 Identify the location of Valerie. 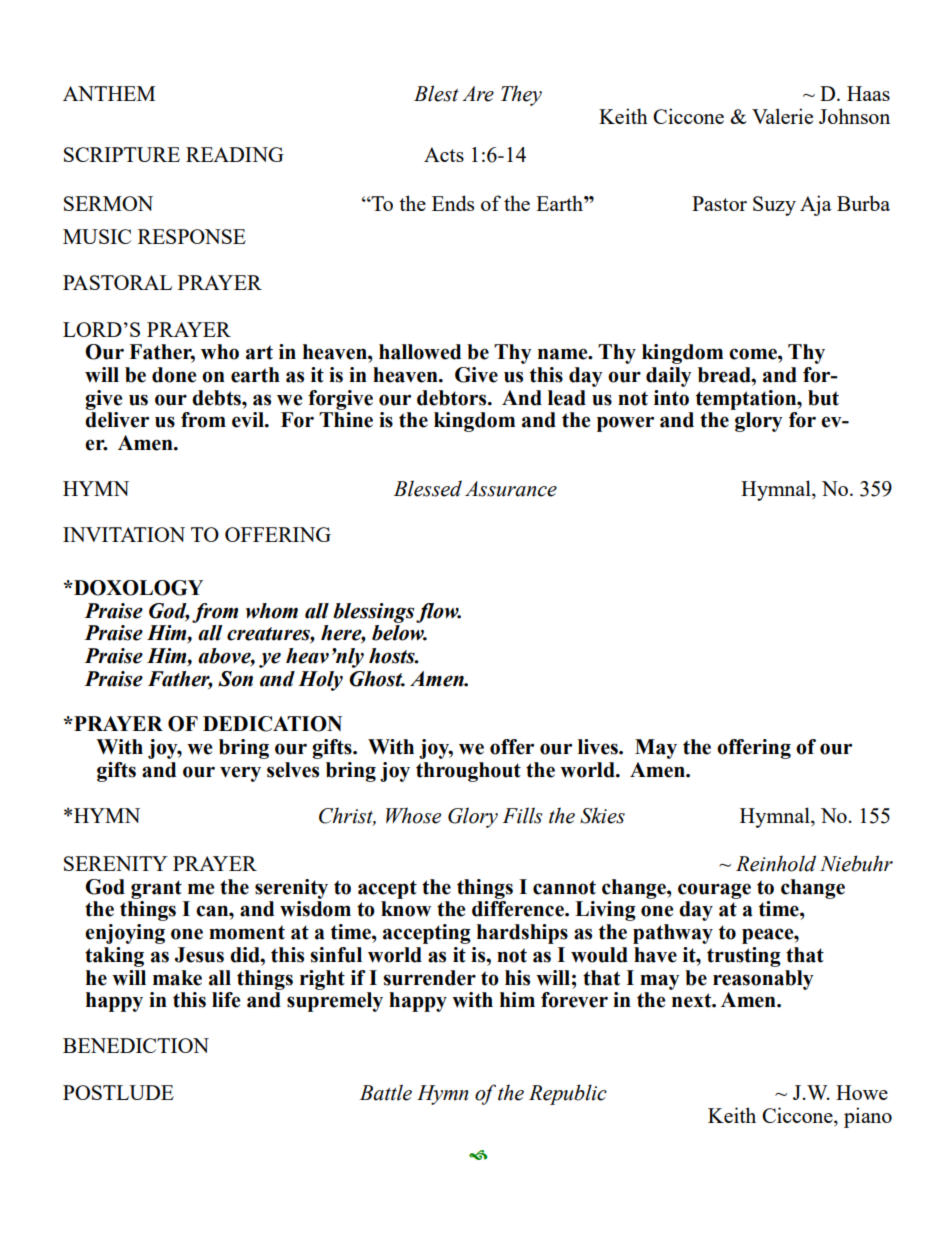
(782, 116).
